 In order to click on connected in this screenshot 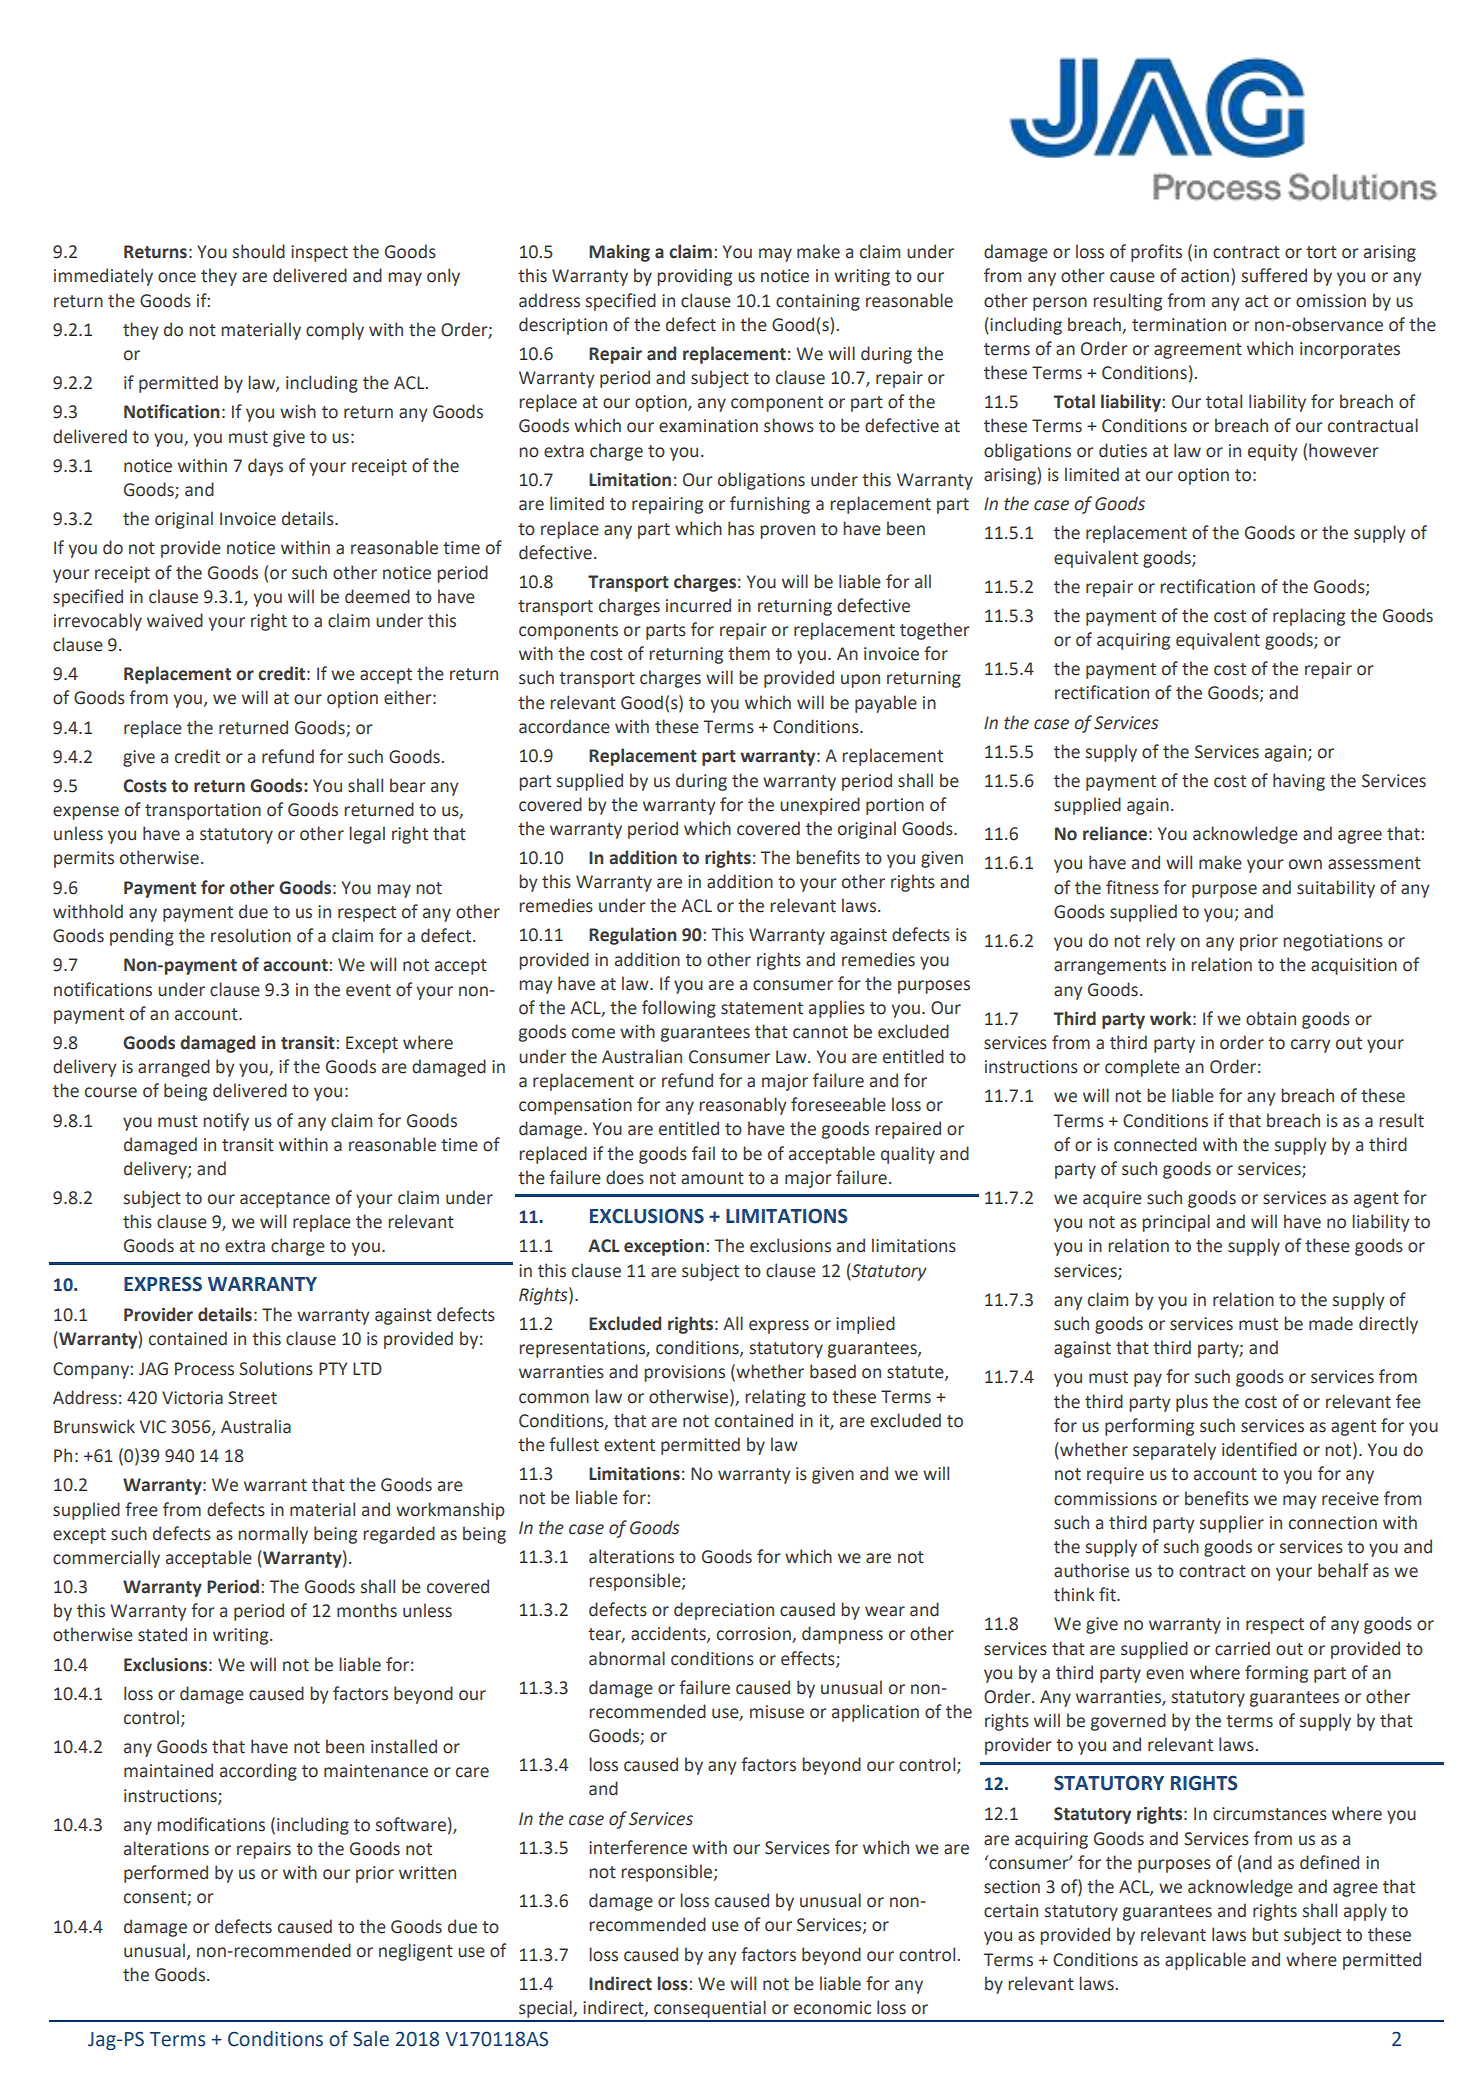, I will do `click(1155, 1144)`.
